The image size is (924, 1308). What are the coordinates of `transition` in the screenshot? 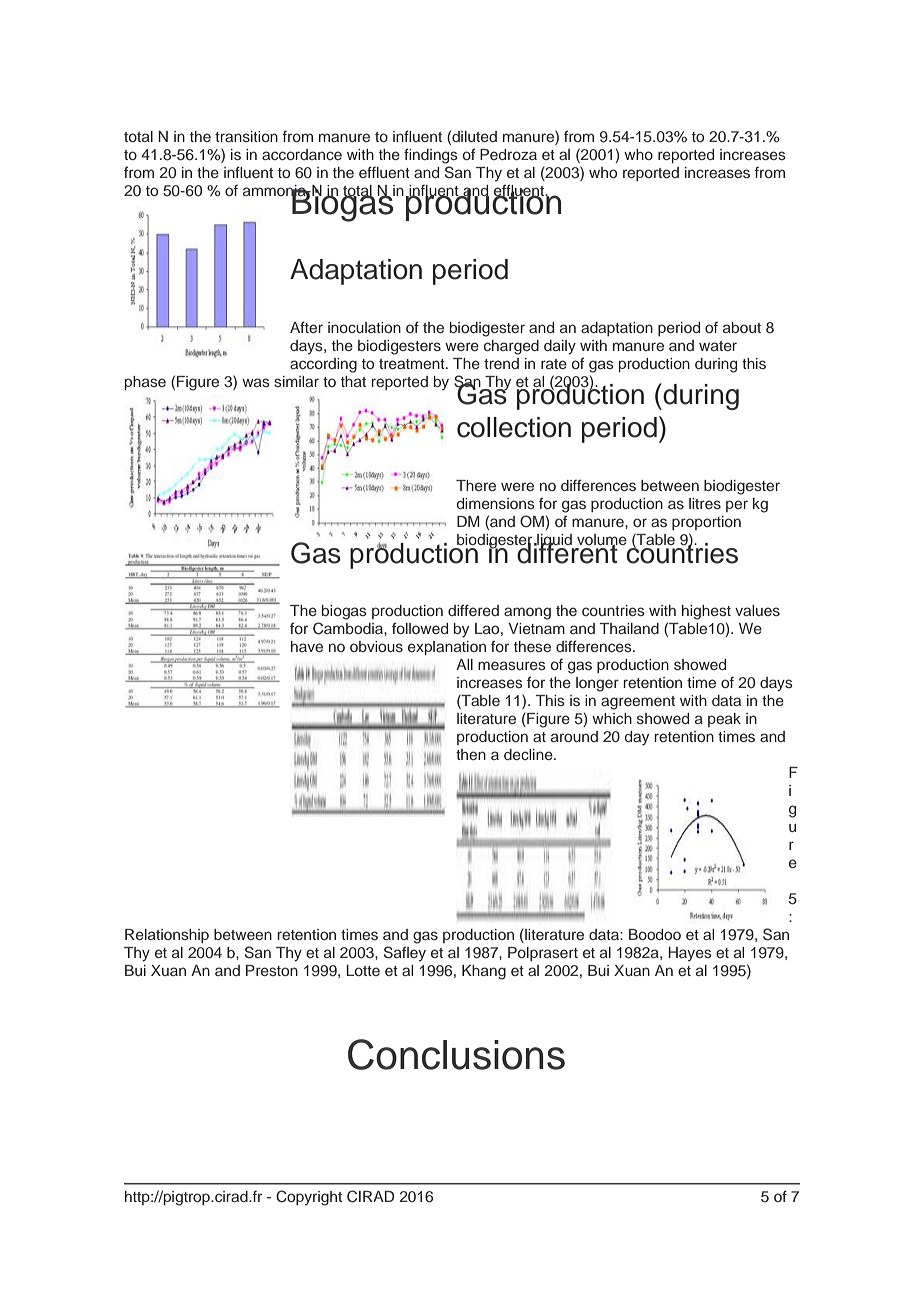 It's located at (246, 136).
